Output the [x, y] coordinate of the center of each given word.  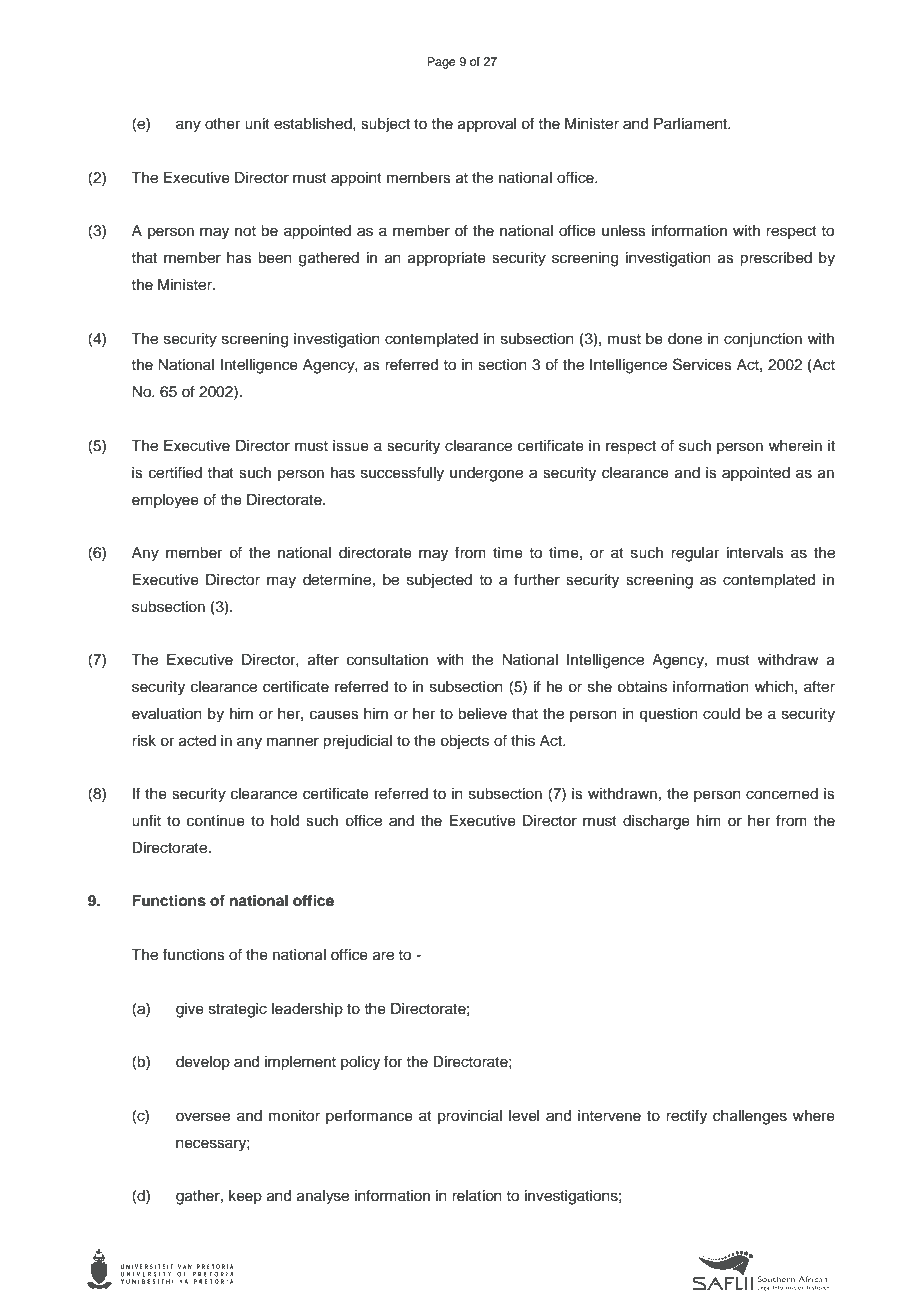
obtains [642, 687]
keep [245, 1197]
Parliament [692, 124]
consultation [387, 660]
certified [175, 472]
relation [477, 1196]
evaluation [167, 714]
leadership [307, 1010]
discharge [656, 822]
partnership [734, 1236]
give [190, 1010]
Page [441, 63]
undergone [486, 474]
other [222, 124]
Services [702, 364]
